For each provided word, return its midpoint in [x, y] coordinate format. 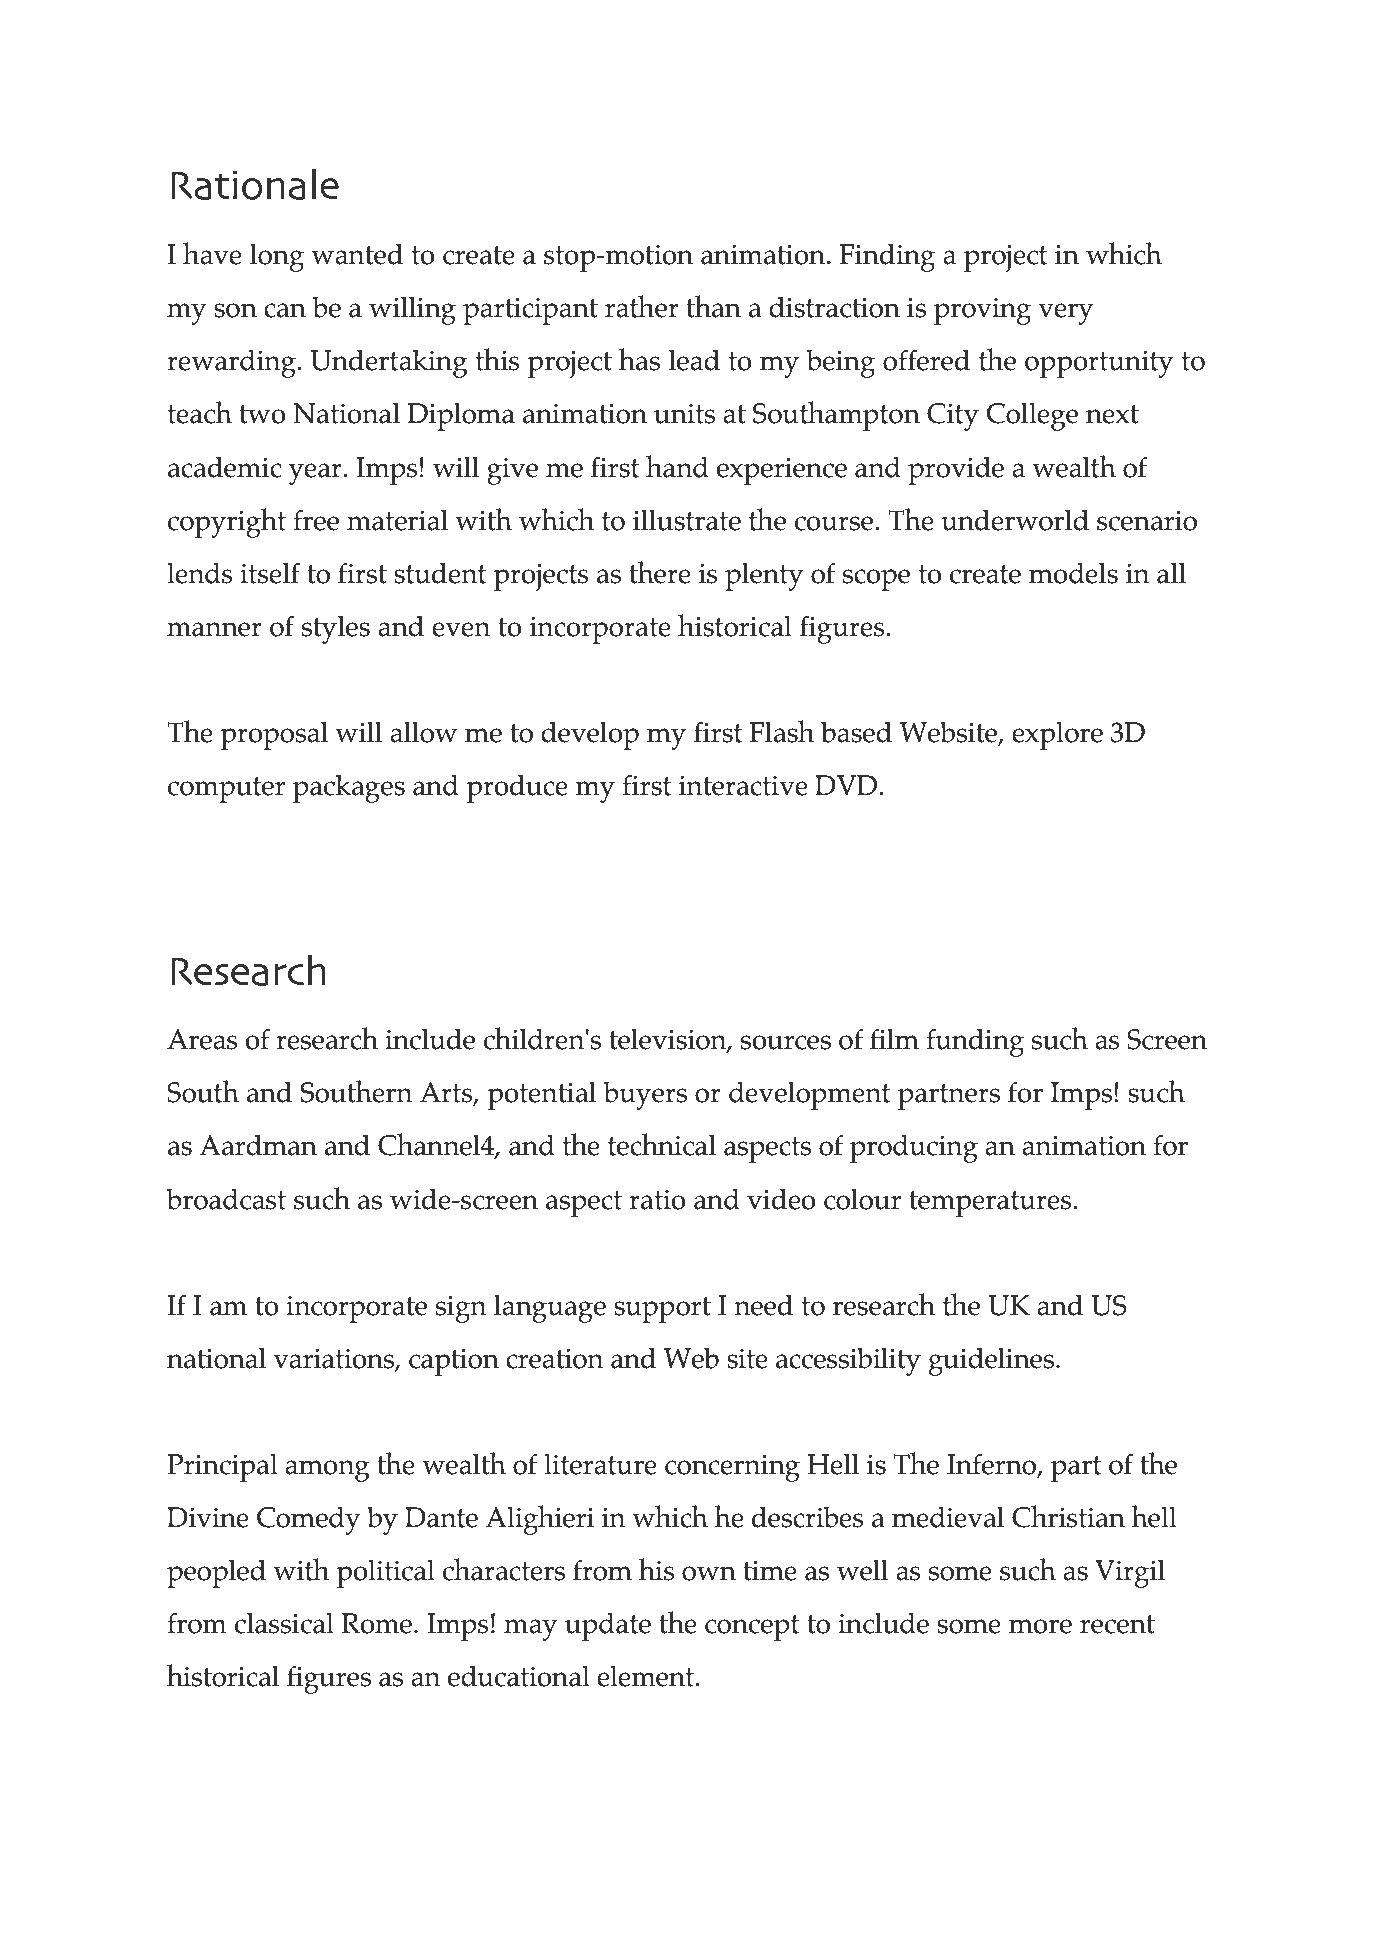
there [660, 572]
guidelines [991, 1361]
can [285, 310]
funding [975, 1042]
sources [786, 1042]
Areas [202, 1039]
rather [642, 306]
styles [336, 629]
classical [284, 1623]
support [662, 1310]
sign [461, 1309]
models [1073, 573]
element [646, 1676]
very [1066, 314]
